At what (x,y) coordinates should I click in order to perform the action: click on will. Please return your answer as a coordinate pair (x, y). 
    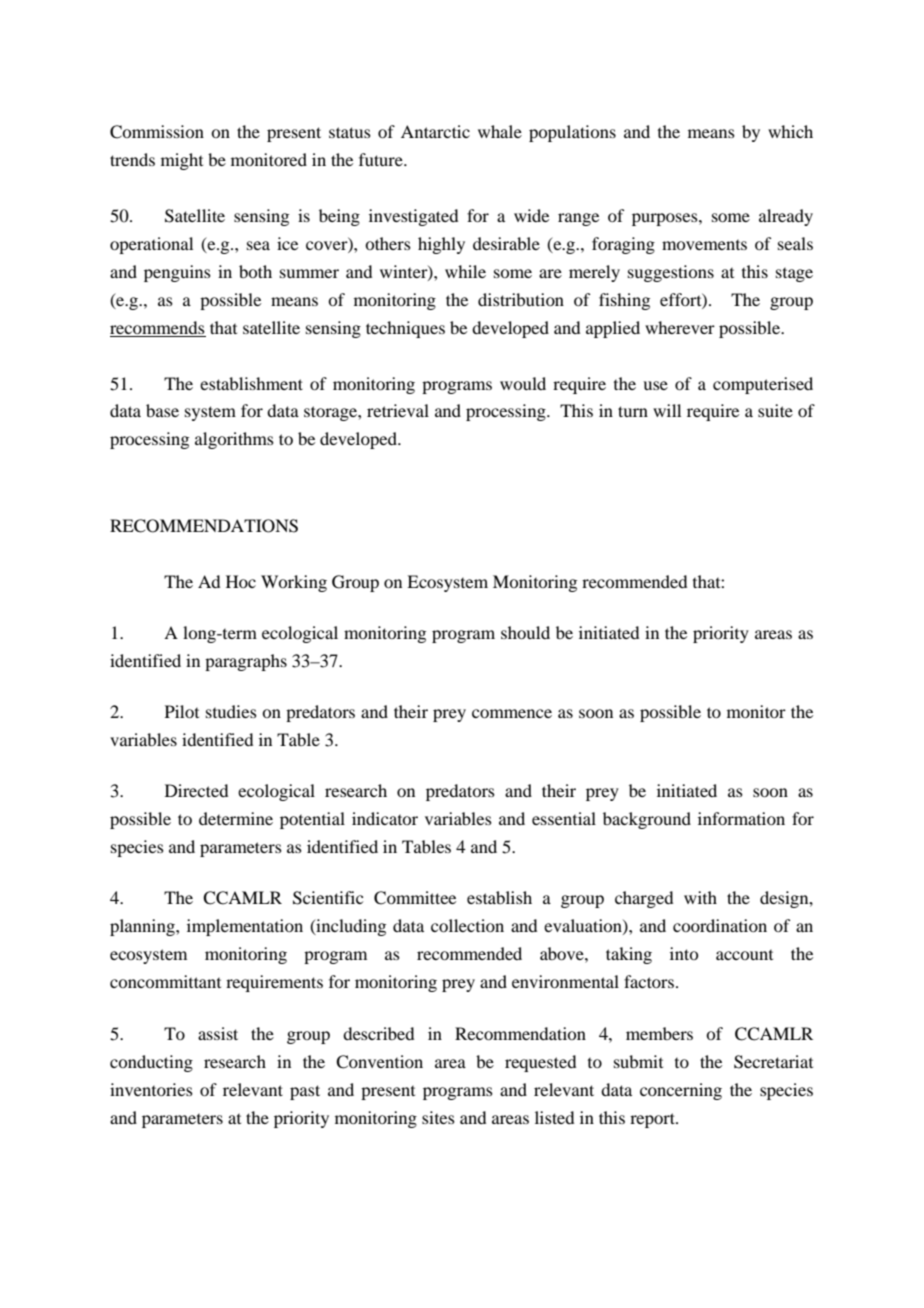
    Looking at the image, I should click on (667, 410).
